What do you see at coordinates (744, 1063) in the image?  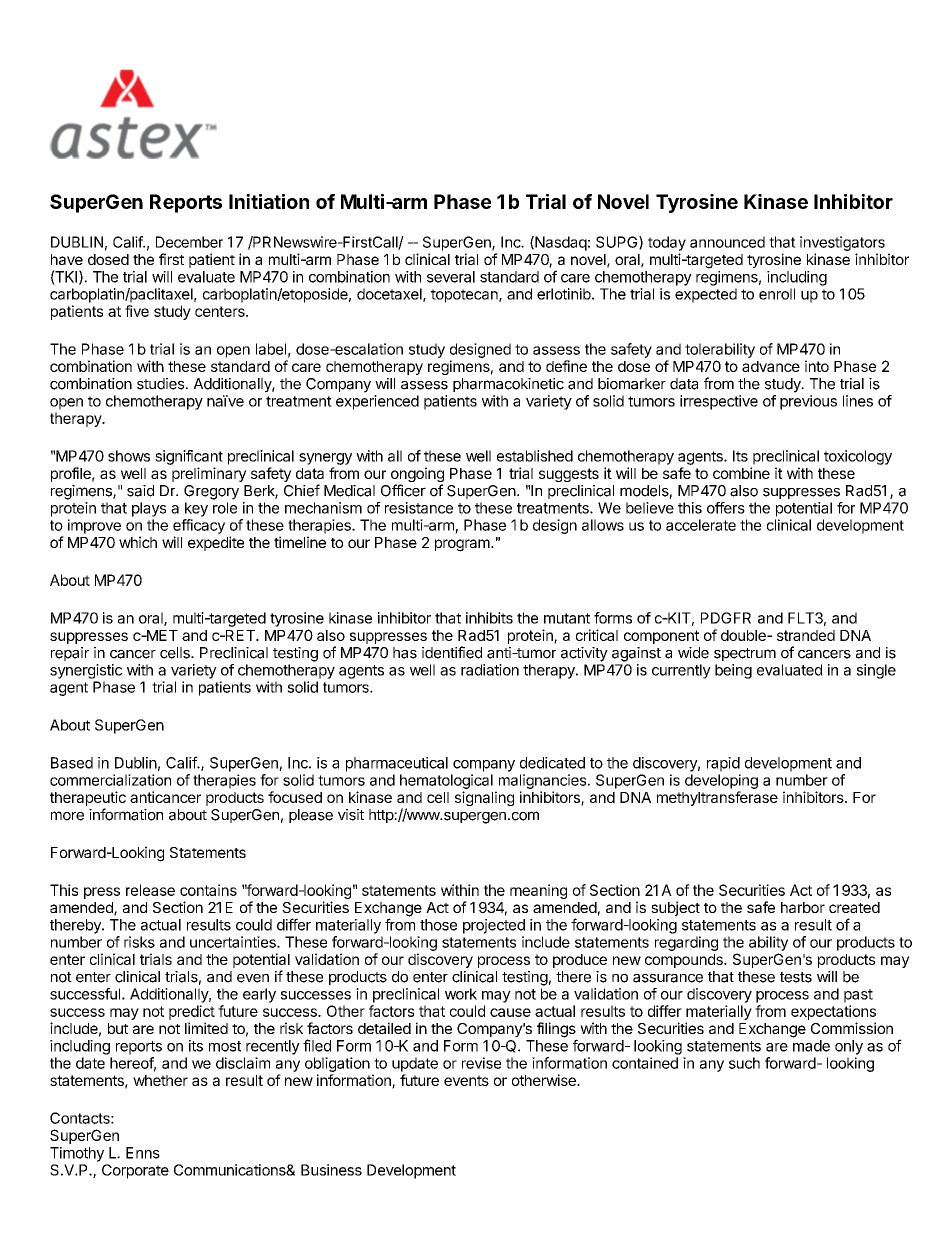 I see `such` at bounding box center [744, 1063].
